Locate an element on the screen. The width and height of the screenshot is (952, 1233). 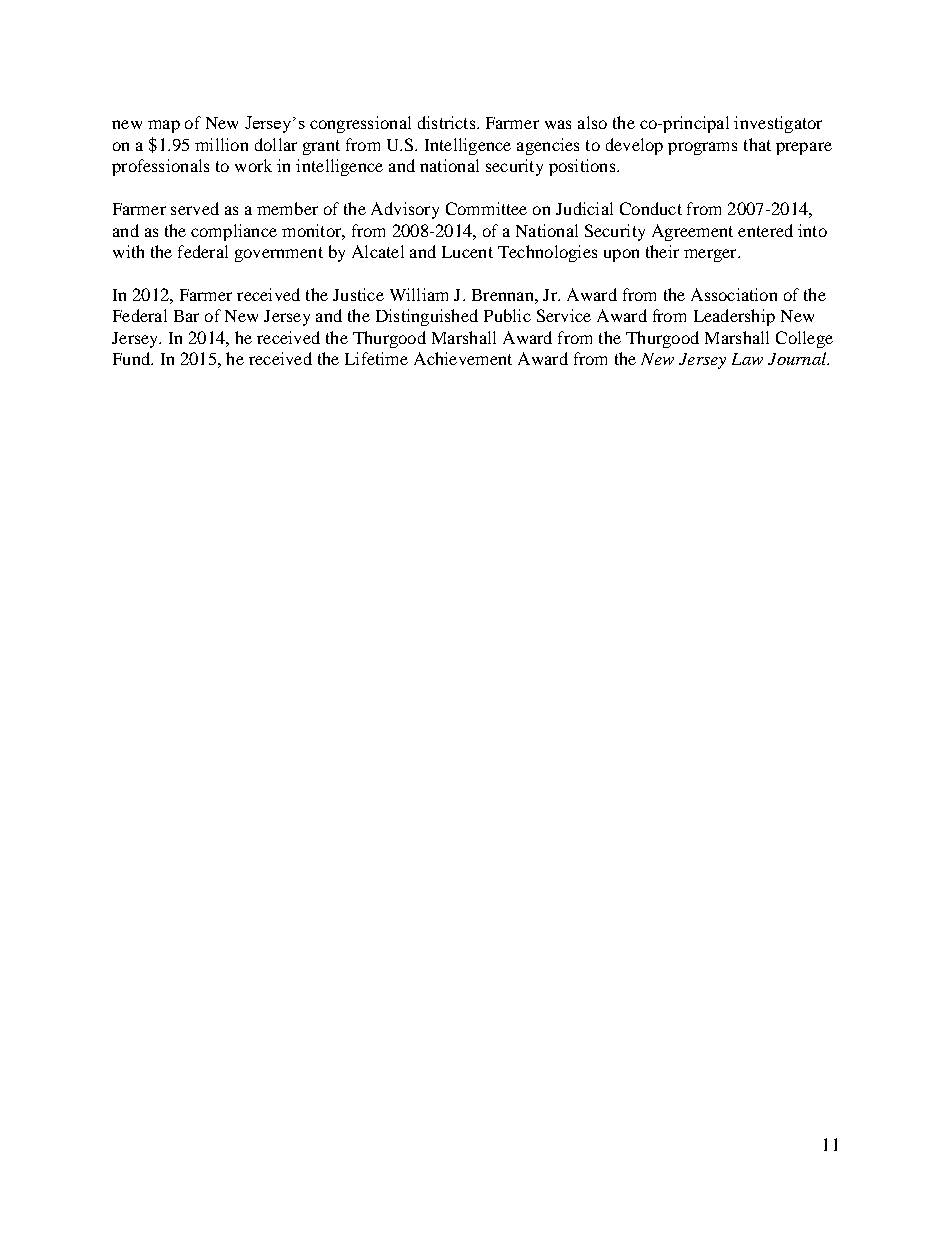
districts is located at coordinates (448, 122).
